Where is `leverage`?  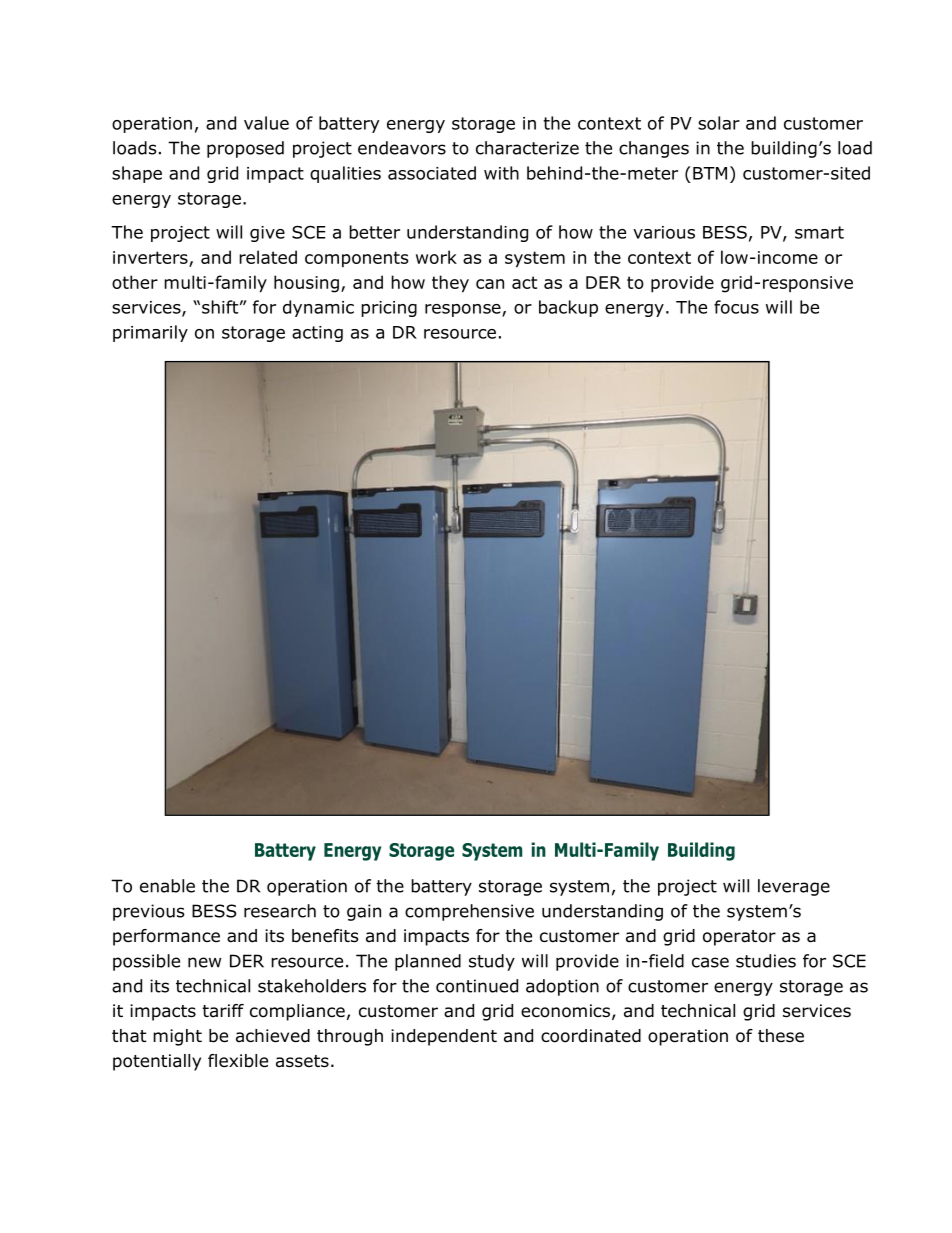
leverage is located at coordinates (794, 887).
